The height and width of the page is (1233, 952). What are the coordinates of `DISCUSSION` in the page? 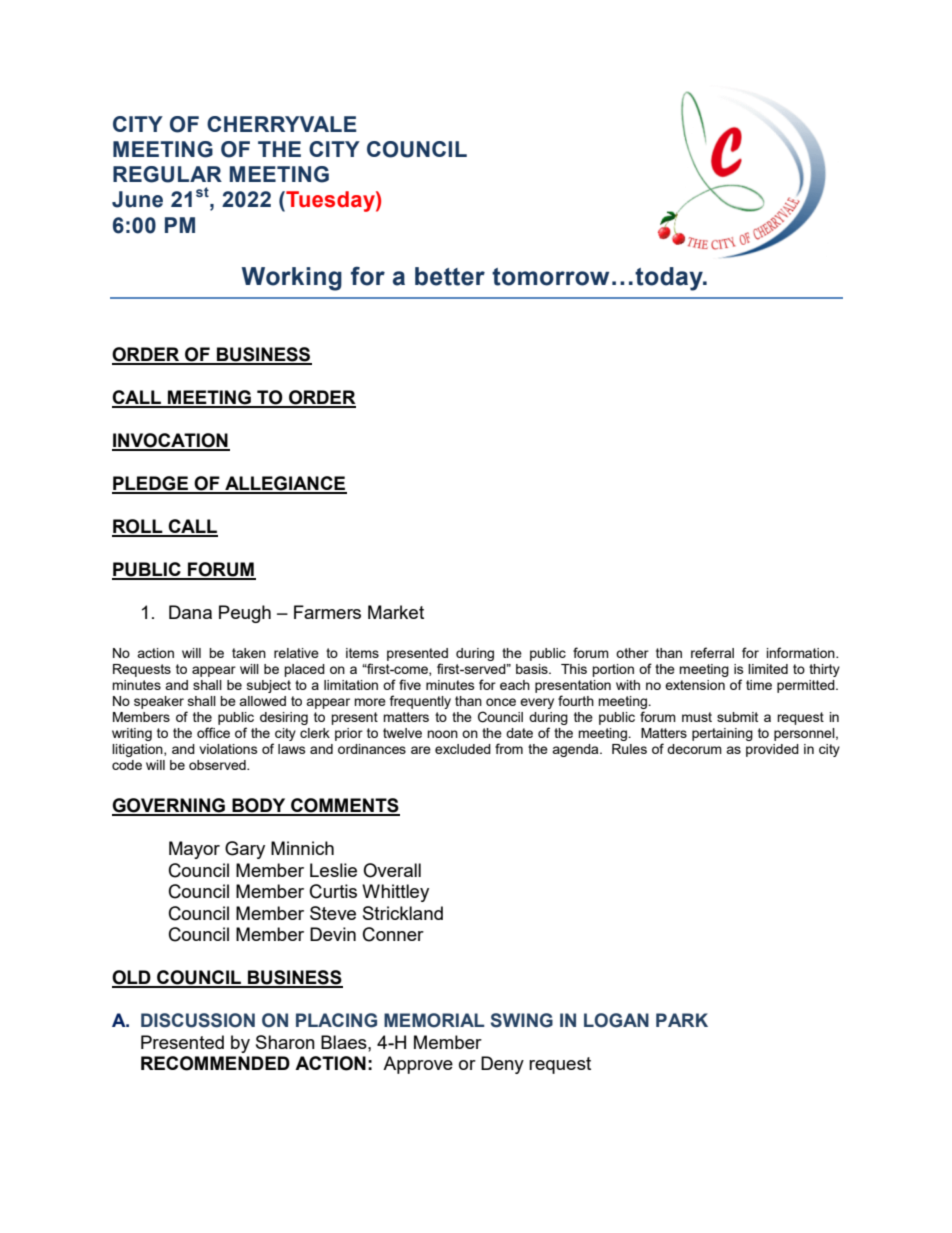 It's located at (198, 1020).
